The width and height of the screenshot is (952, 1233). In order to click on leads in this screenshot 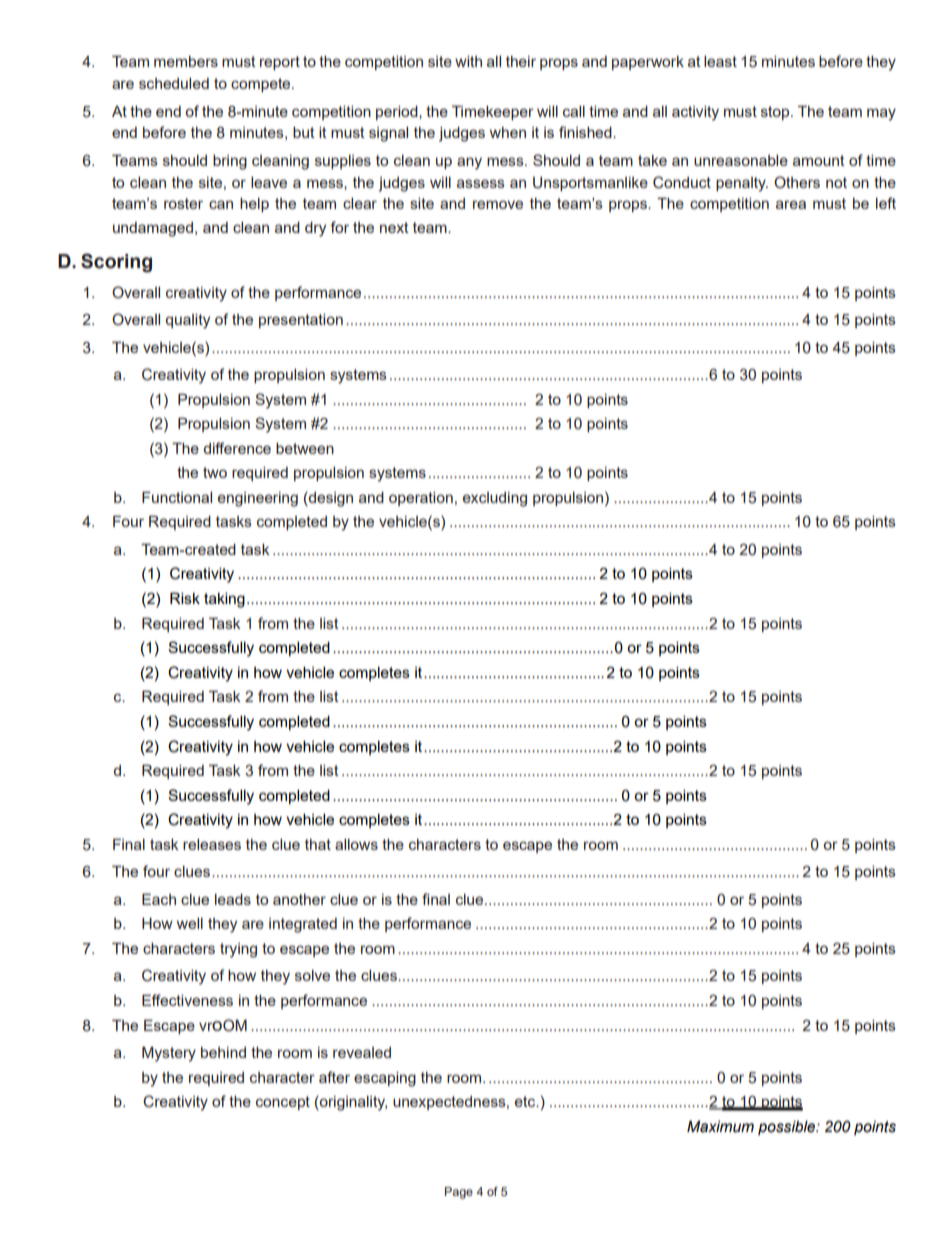, I will do `click(233, 899)`.
